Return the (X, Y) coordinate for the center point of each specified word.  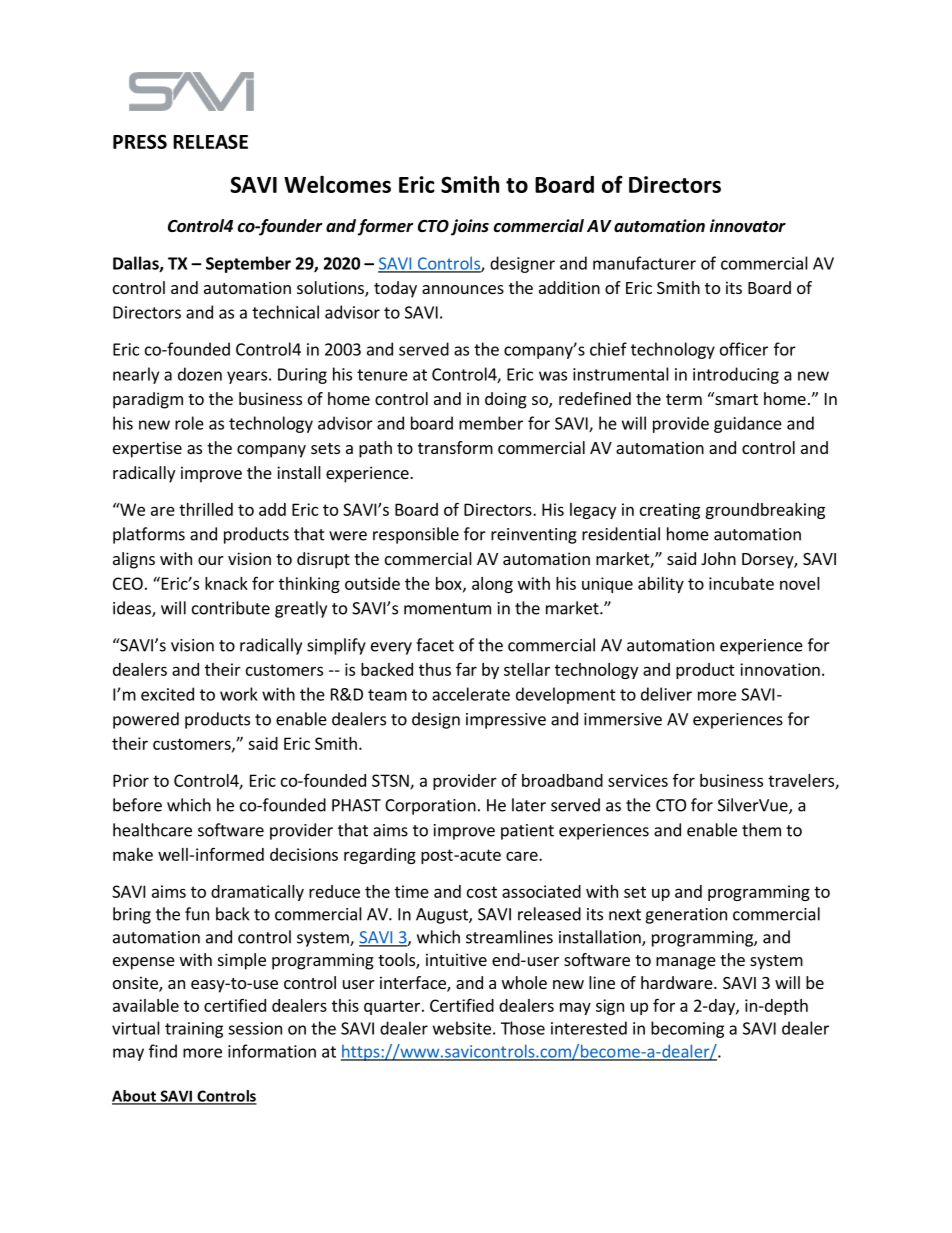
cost (482, 892)
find (163, 1051)
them (761, 830)
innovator (748, 225)
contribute (231, 608)
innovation (780, 669)
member (491, 423)
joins (470, 227)
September (248, 264)
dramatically (257, 893)
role (189, 423)
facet (435, 645)
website (462, 1028)
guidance (748, 424)
